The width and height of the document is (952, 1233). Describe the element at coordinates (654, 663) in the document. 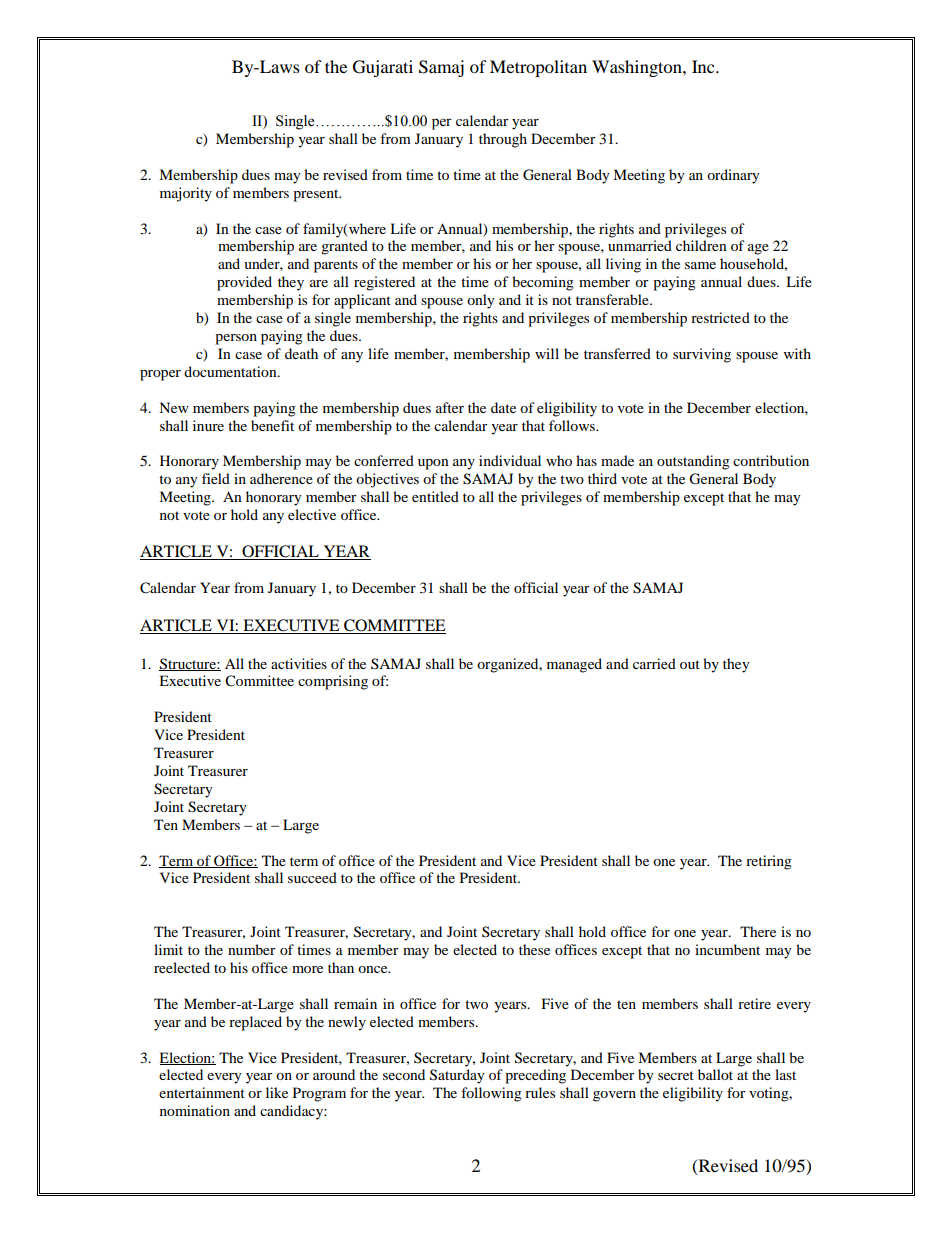

I see `carried` at that location.
